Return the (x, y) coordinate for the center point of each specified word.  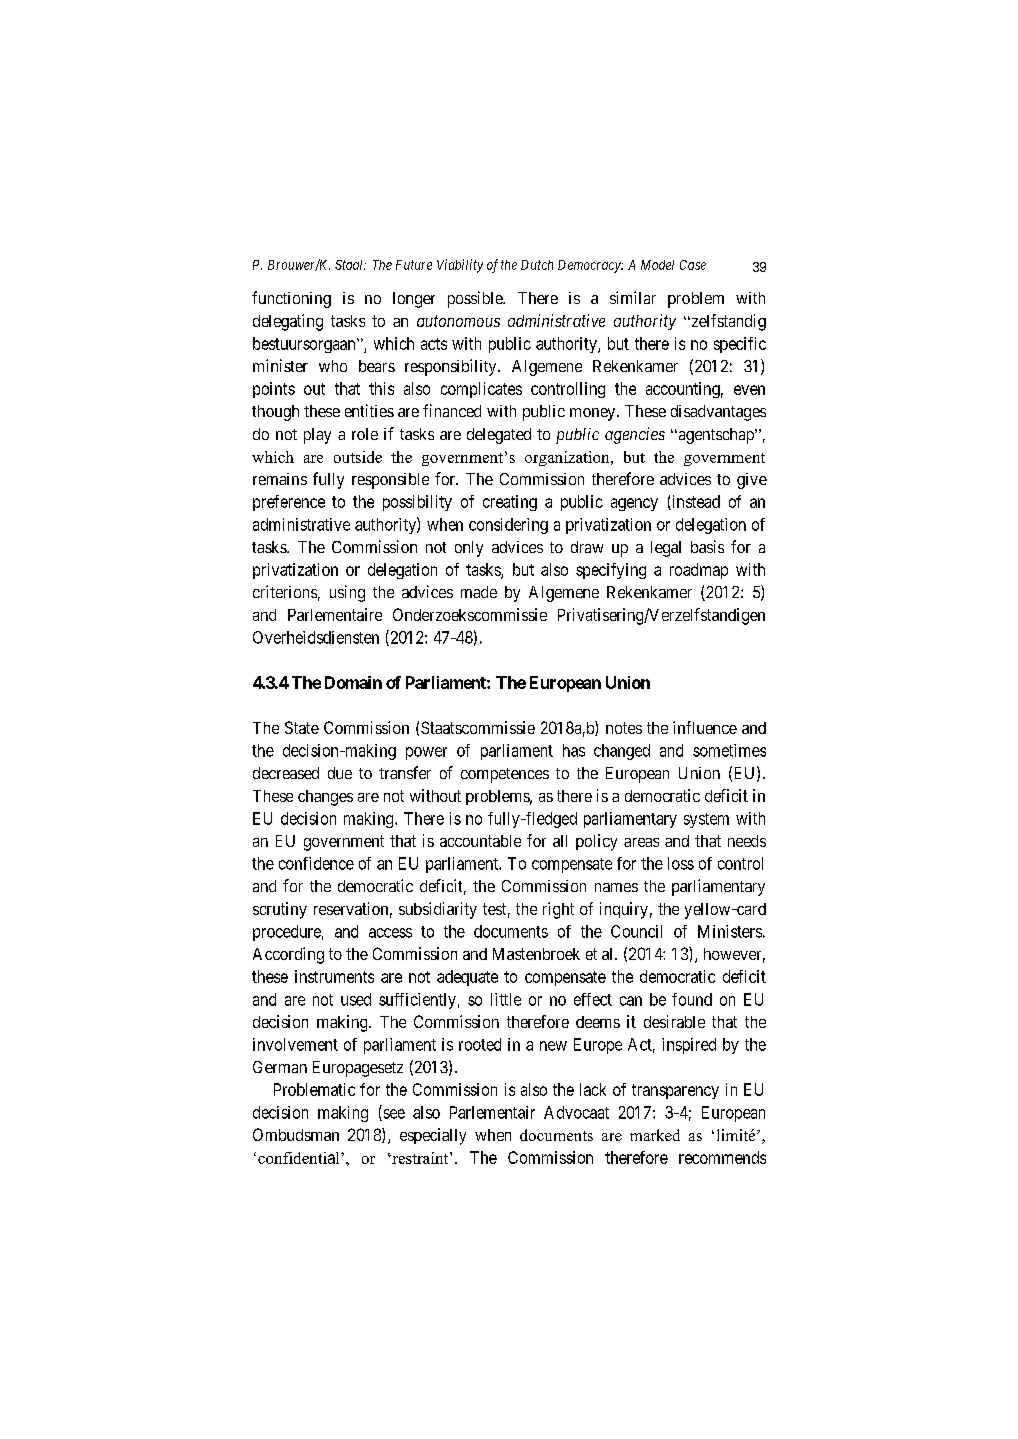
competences (505, 775)
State (302, 727)
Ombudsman (296, 1134)
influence (705, 727)
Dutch (537, 265)
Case (693, 265)
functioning (291, 299)
